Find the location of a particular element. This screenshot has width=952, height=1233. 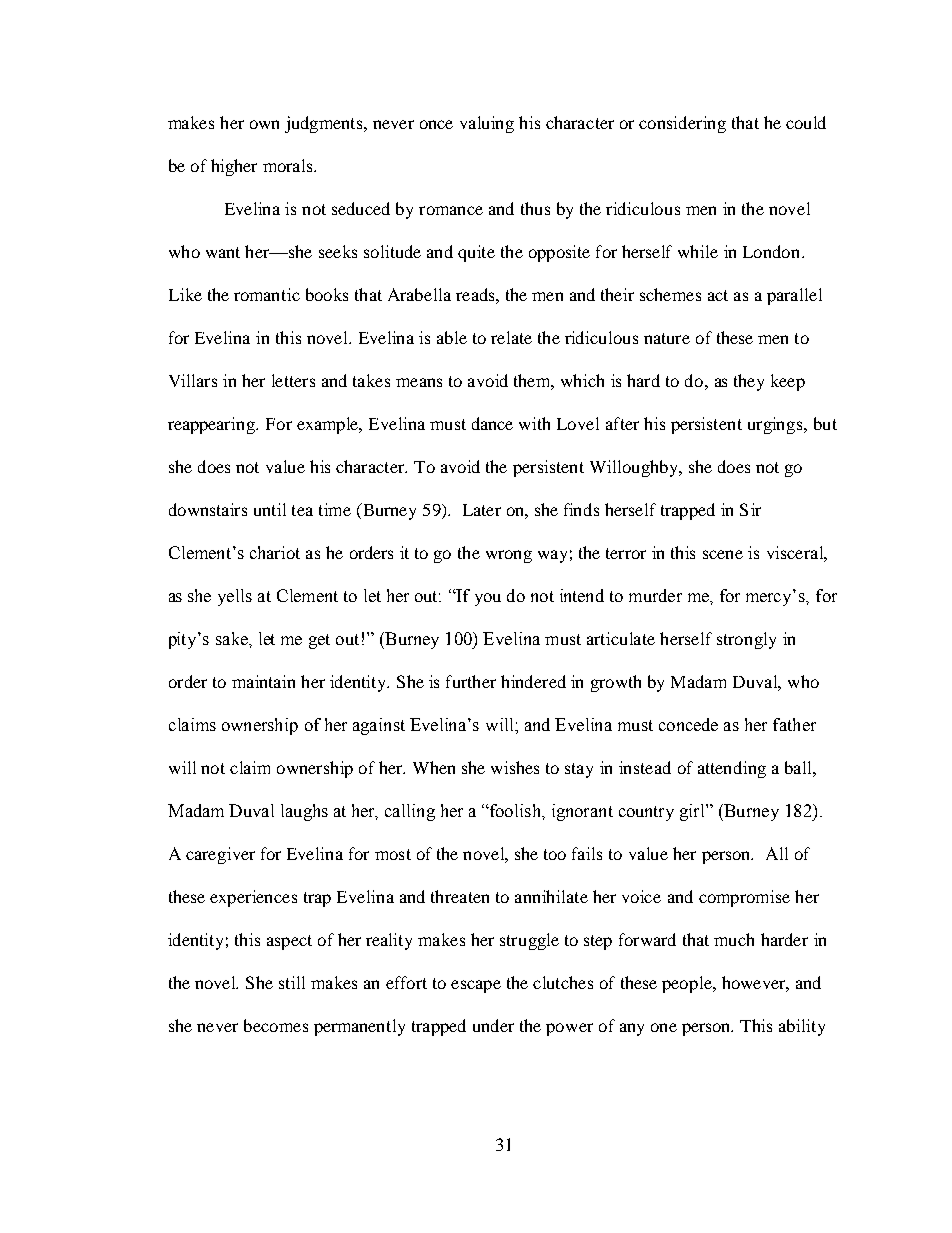

hindered is located at coordinates (533, 681).
